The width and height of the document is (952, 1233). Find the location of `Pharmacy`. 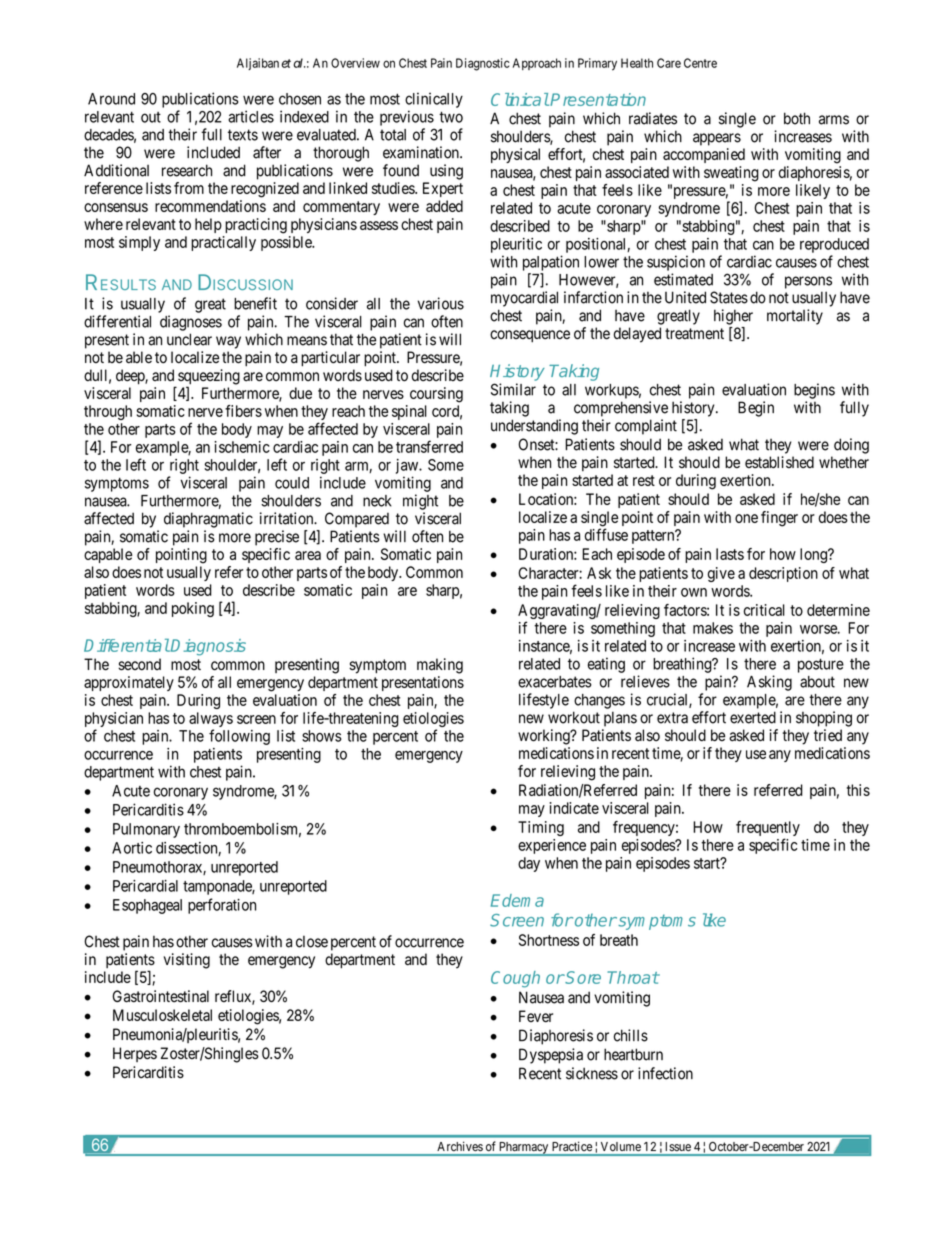

Pharmacy is located at coordinates (524, 1149).
